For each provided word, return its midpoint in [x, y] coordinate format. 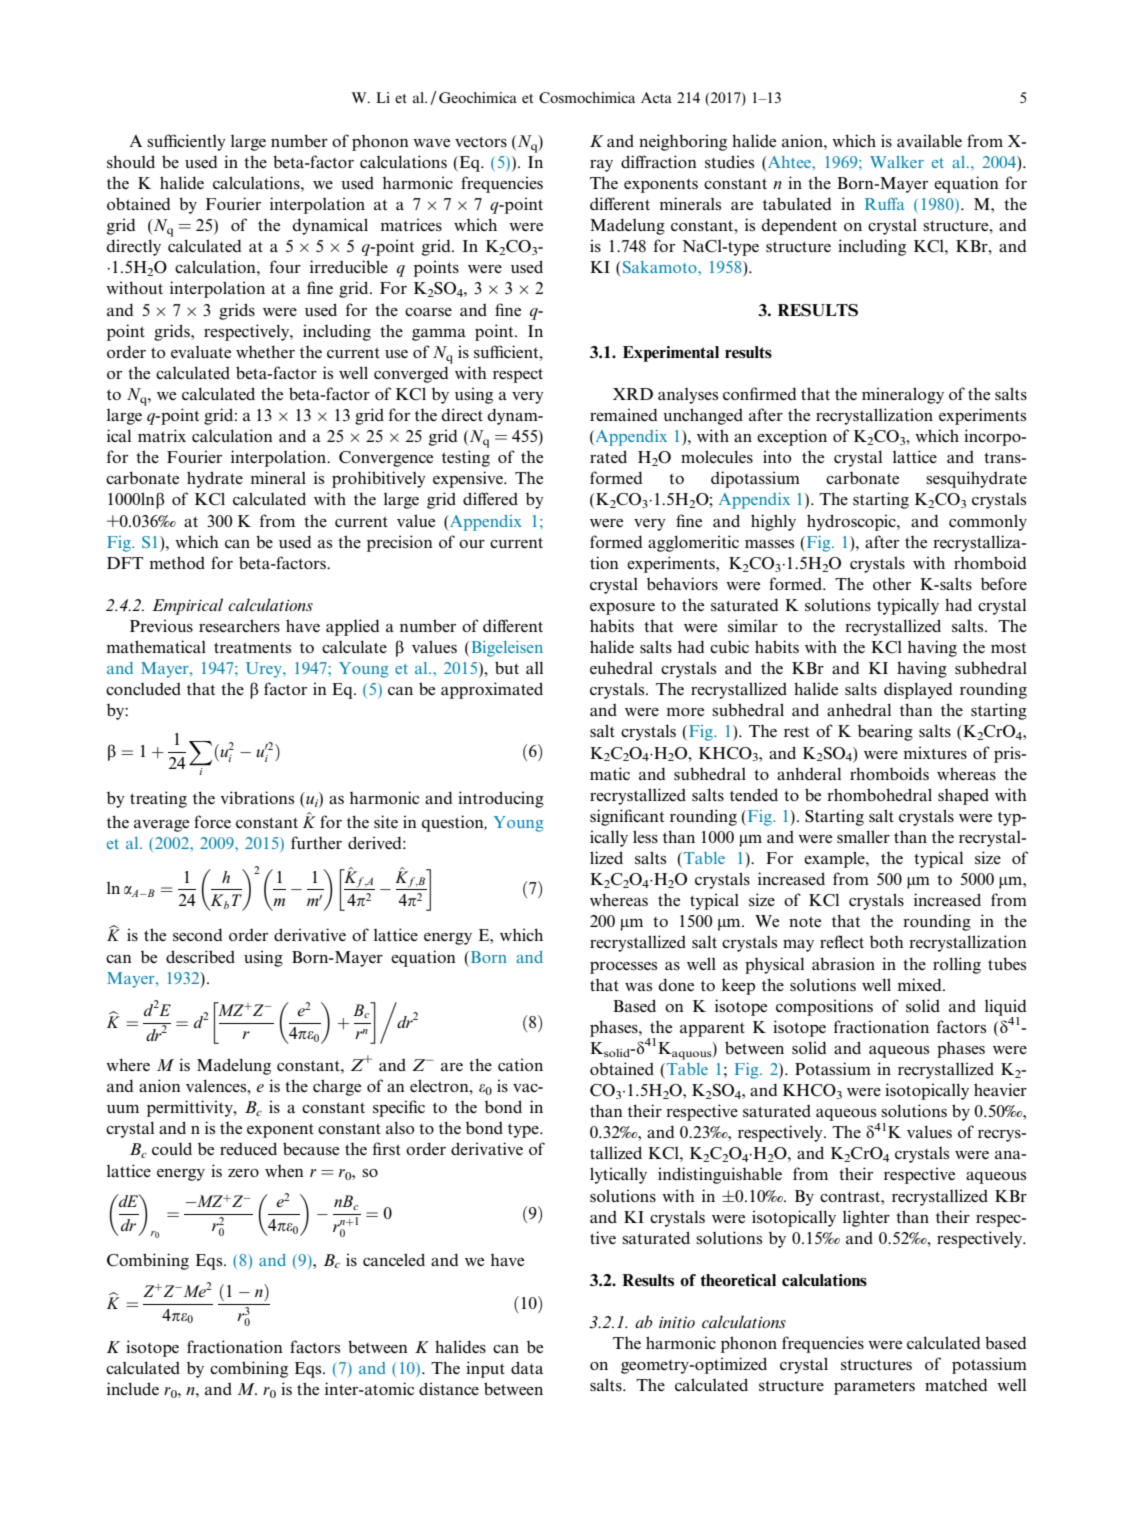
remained [624, 414]
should [131, 161]
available [929, 140]
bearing [885, 732]
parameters [874, 1387]
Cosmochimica [587, 98]
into [777, 456]
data [527, 1367]
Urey [265, 670]
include [133, 1388]
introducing [501, 799]
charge [337, 1087]
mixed [920, 984]
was [638, 986]
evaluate [201, 352]
